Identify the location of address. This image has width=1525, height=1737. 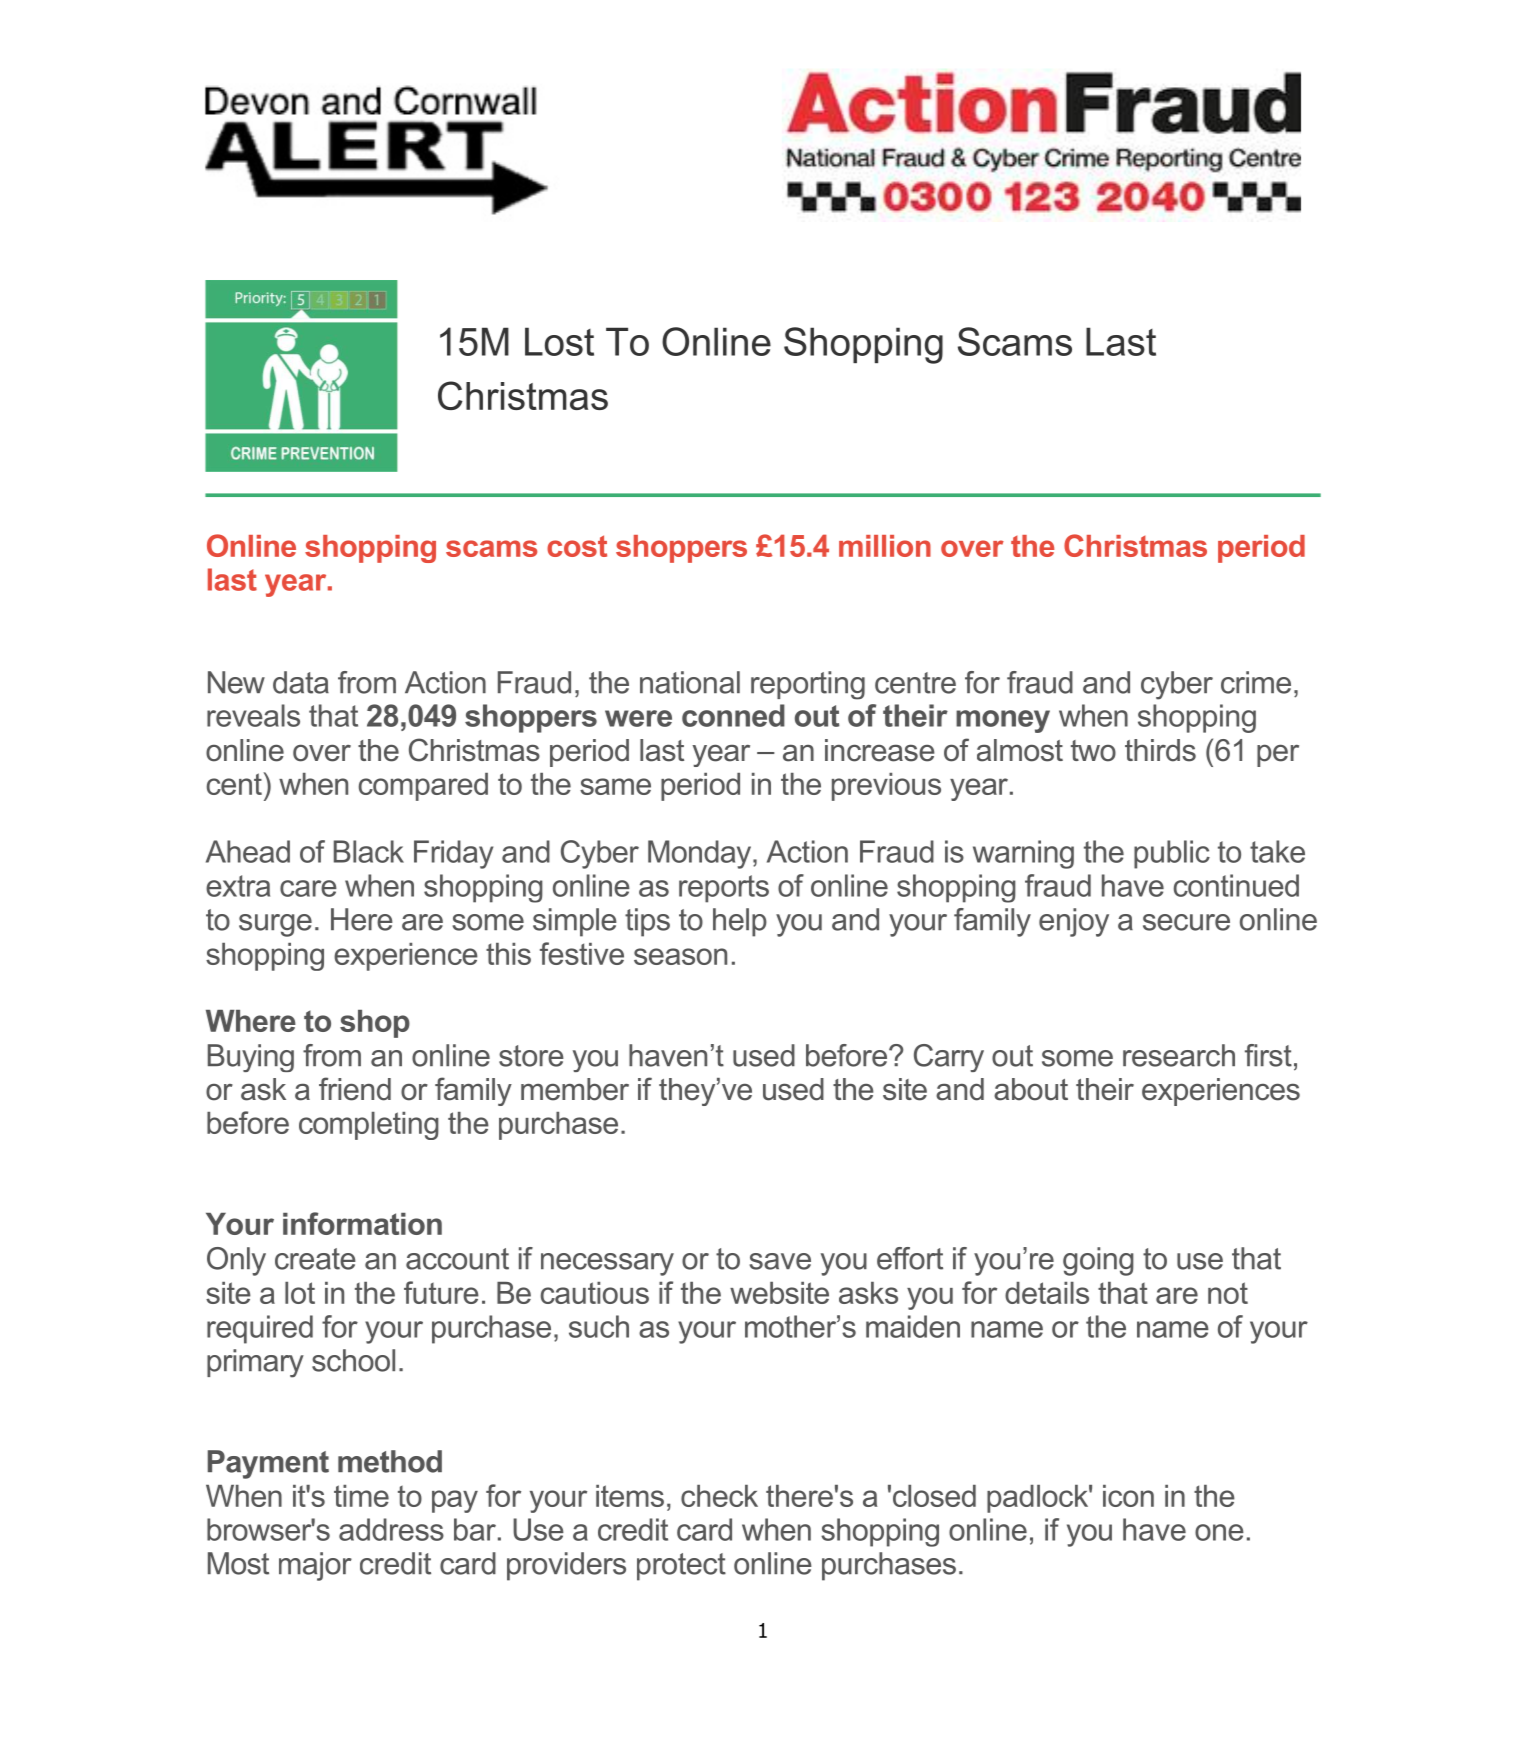
(391, 1529).
